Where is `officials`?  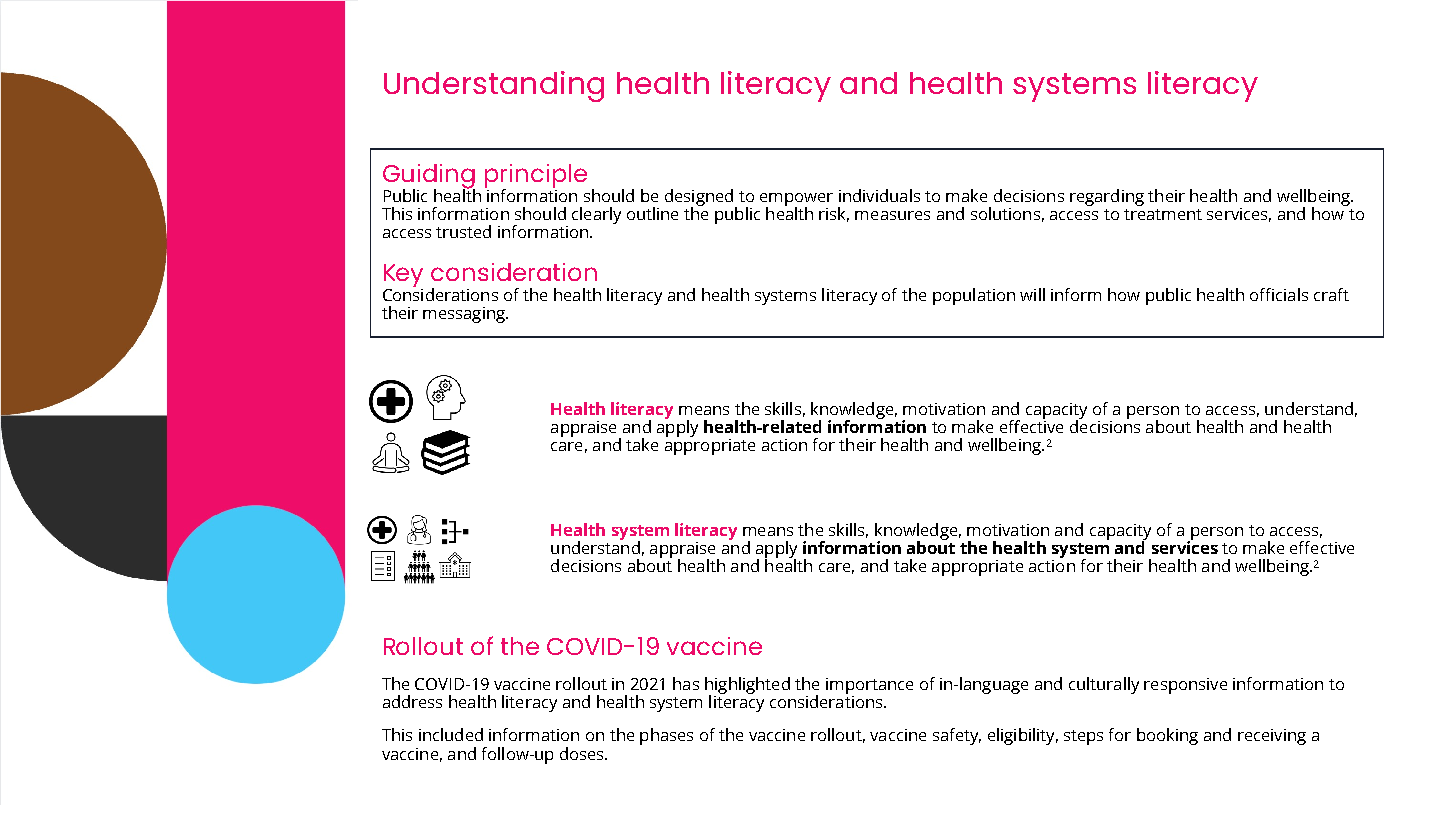 officials is located at coordinates (1279, 294).
